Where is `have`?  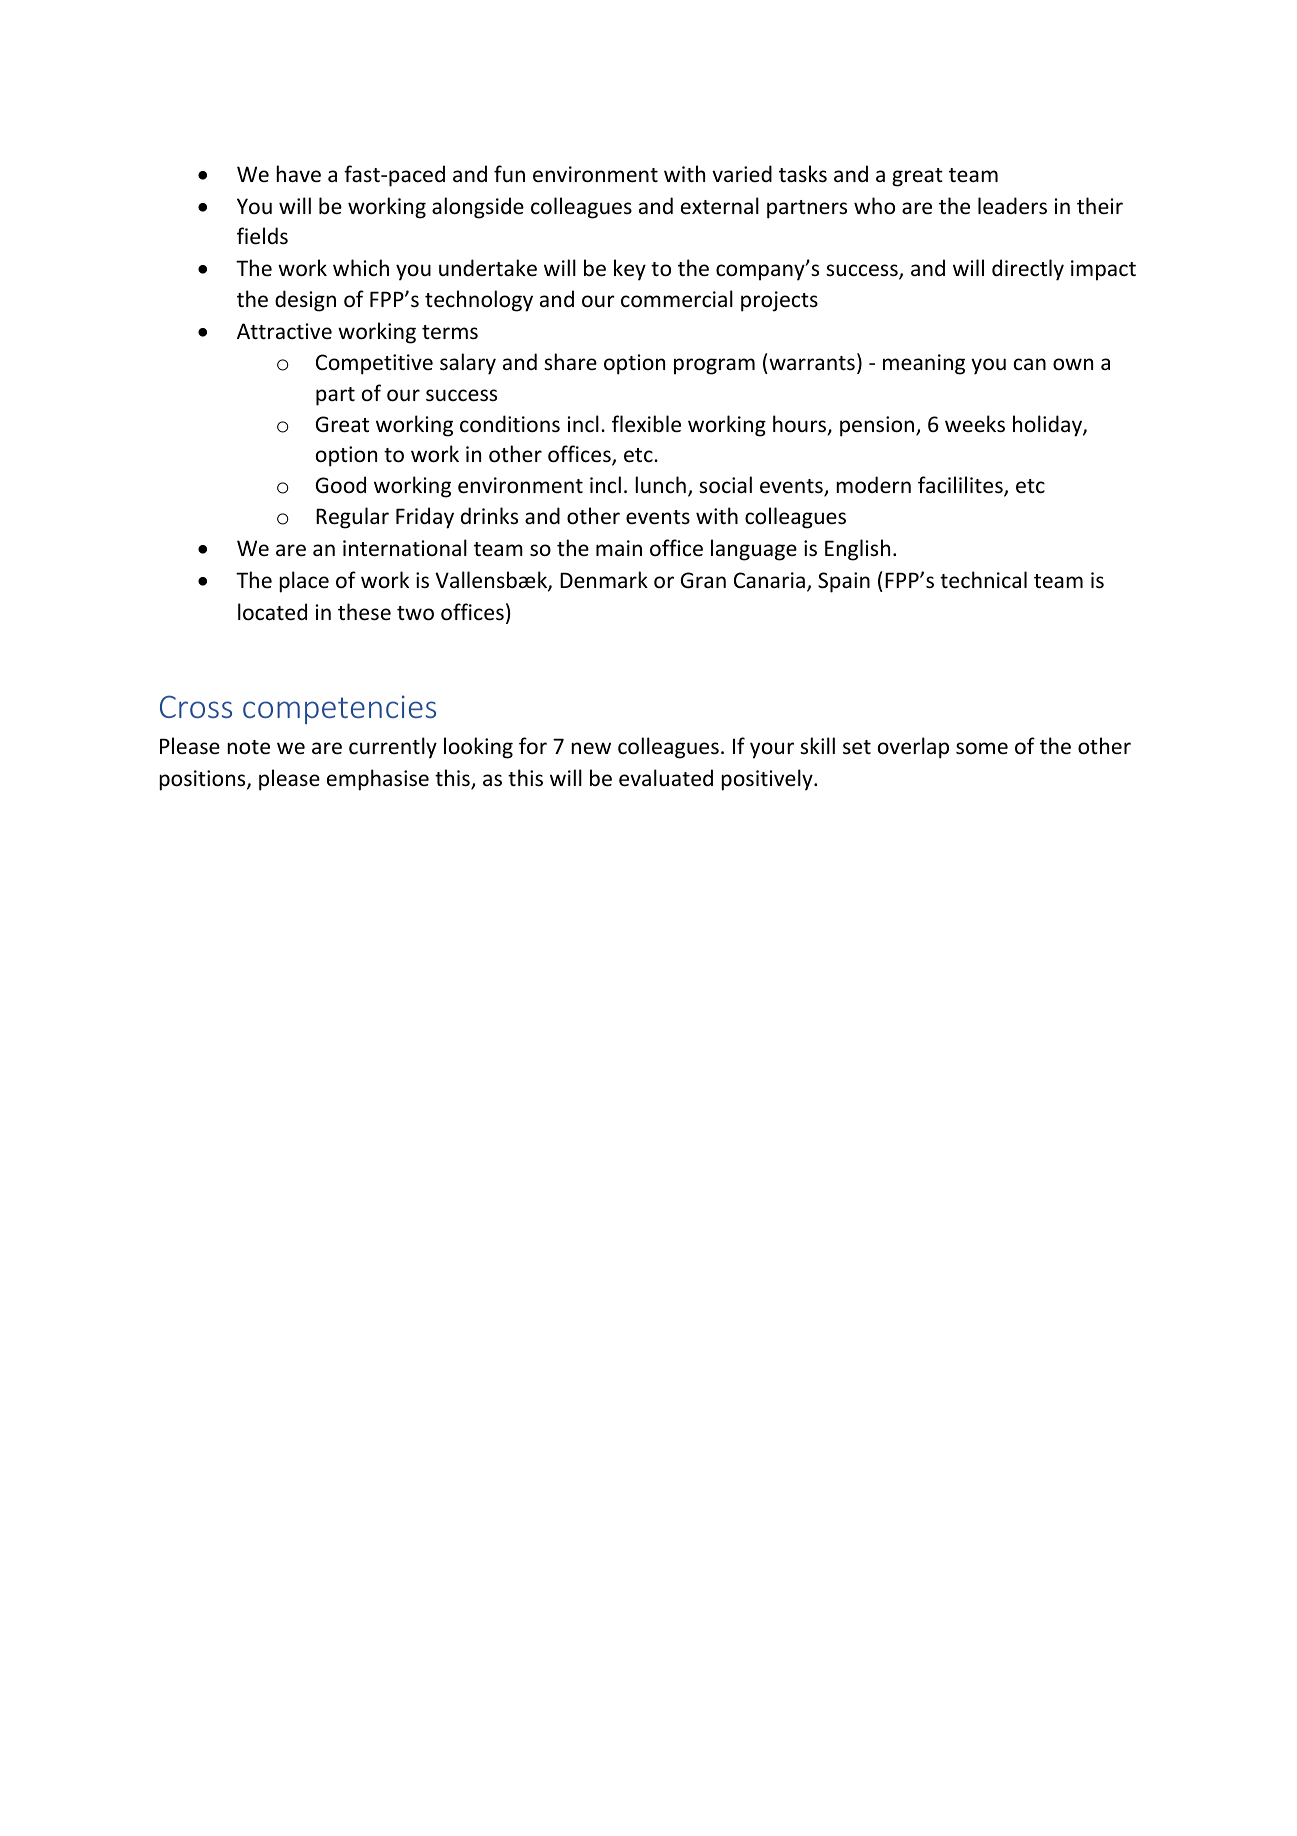 have is located at coordinates (298, 174).
